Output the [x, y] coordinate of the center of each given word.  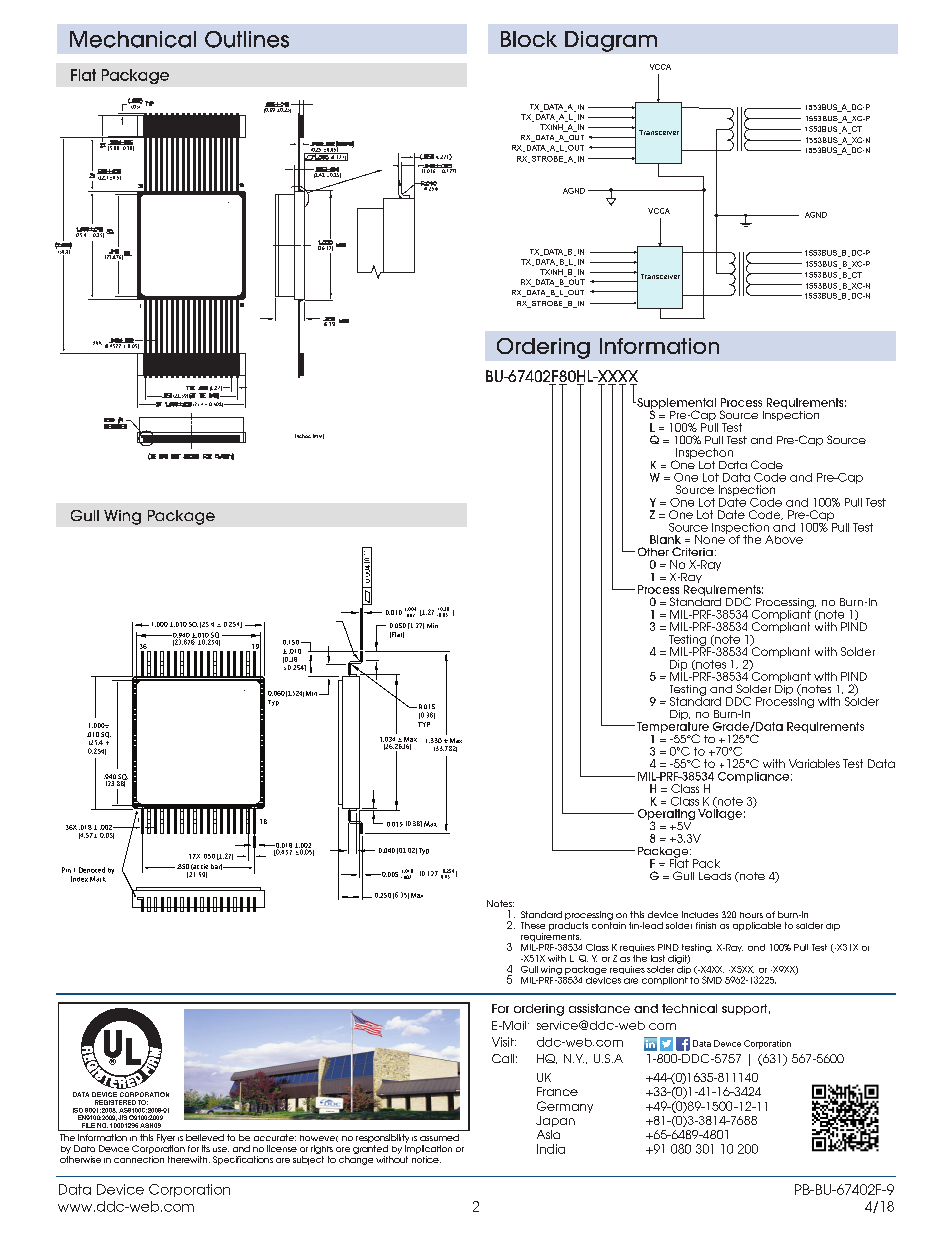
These [533, 925]
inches [303, 436]
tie [204, 866]
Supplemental [675, 404]
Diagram [611, 41]
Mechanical [133, 39]
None [711, 538]
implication [428, 1149]
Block [529, 39]
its [206, 1148]
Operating [666, 816]
